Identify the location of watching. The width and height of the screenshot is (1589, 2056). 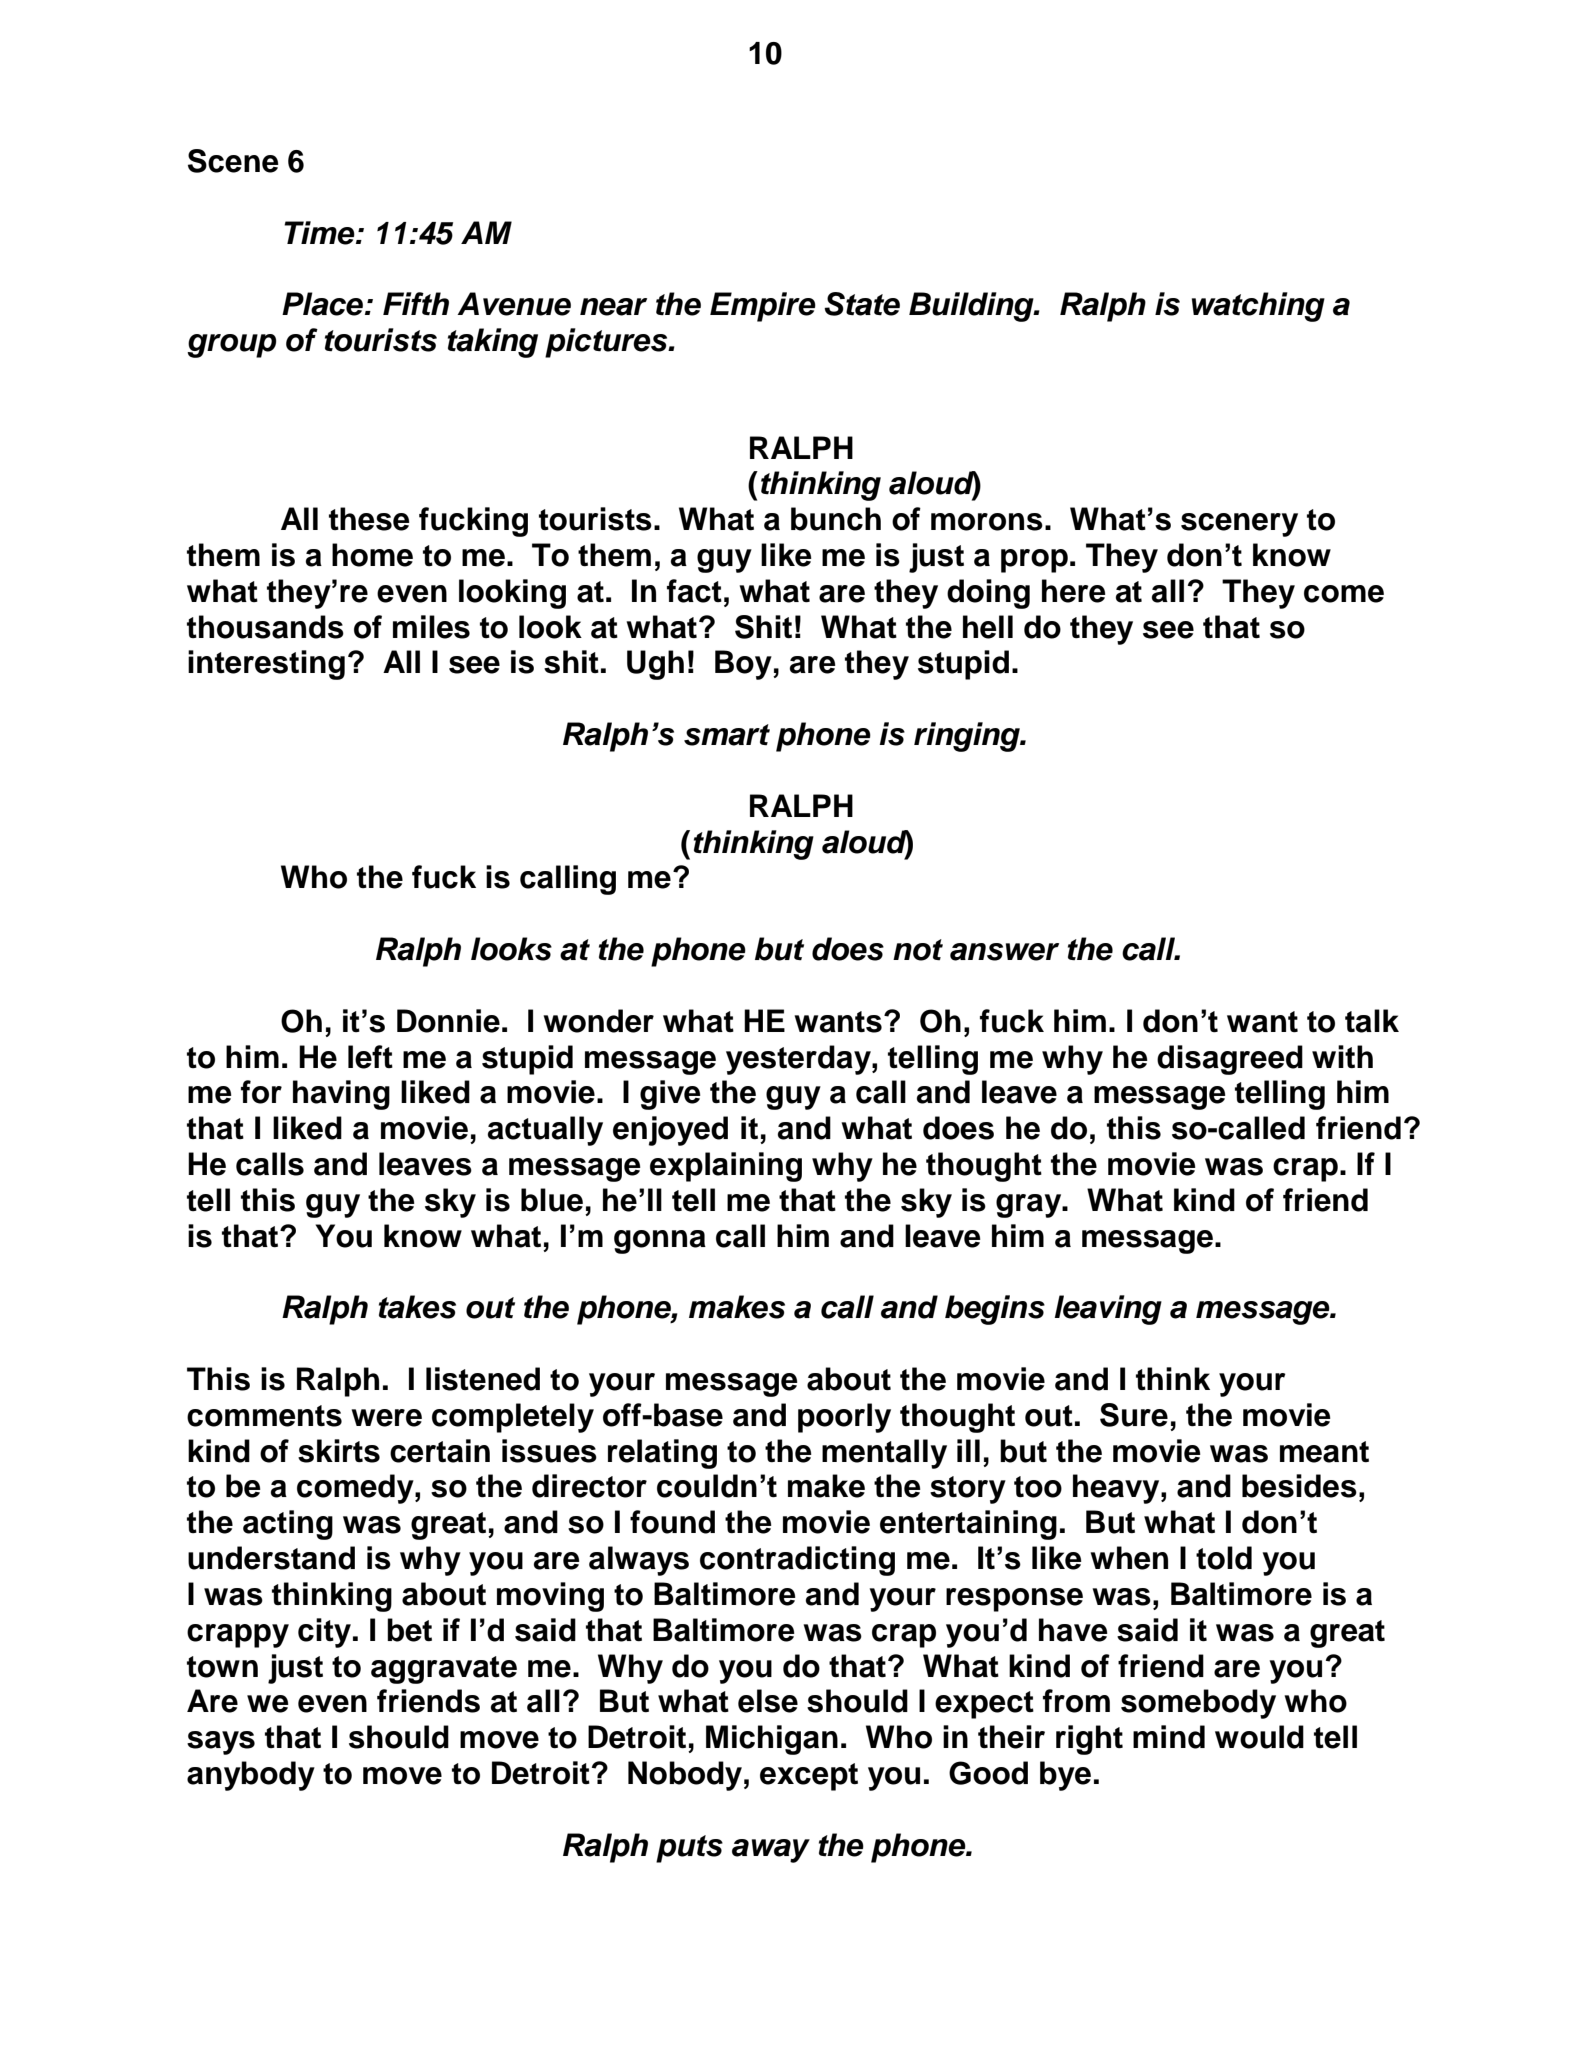
(1258, 307).
